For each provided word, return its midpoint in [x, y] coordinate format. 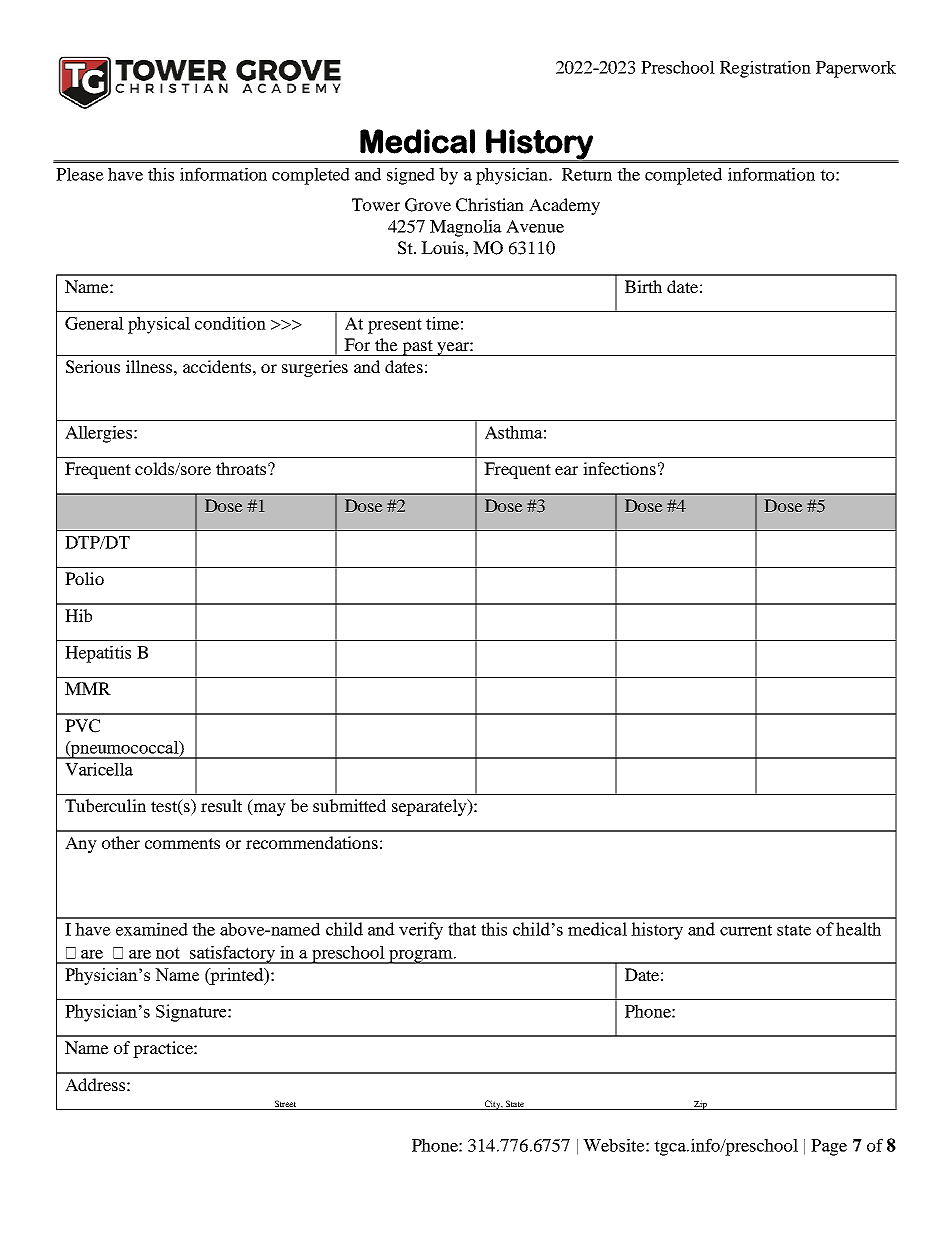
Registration [765, 69]
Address [95, 1084]
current [746, 930]
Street [285, 1105]
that [462, 929]
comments [182, 843]
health [858, 929]
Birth [643, 286]
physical [159, 325]
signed [411, 176]
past [417, 348]
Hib [78, 615]
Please [80, 174]
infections [619, 468]
